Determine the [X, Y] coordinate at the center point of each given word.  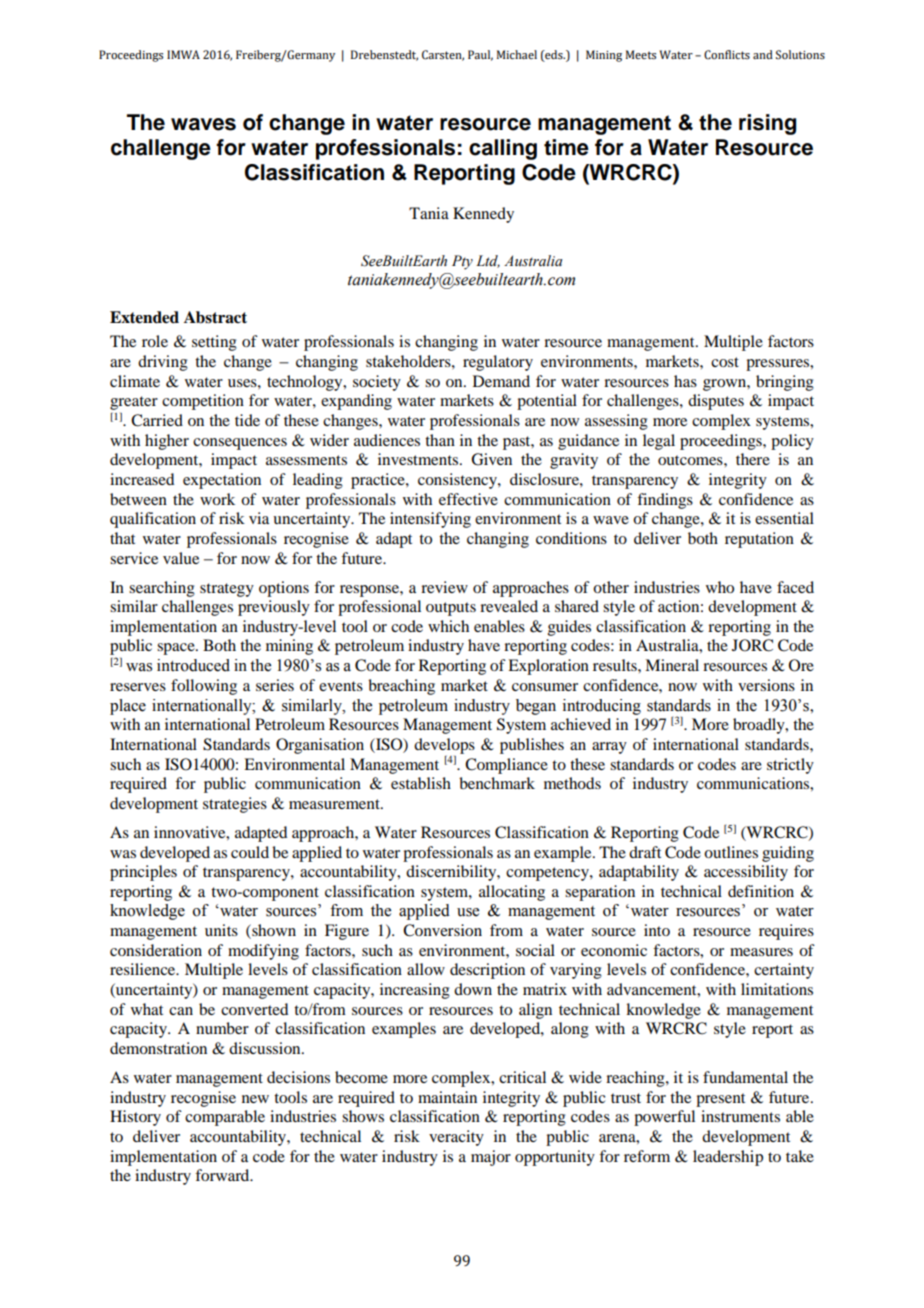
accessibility [746, 873]
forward [223, 1175]
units [221, 930]
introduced [193, 665]
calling [503, 149]
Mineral [672, 665]
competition [203, 402]
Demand [501, 381]
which [448, 626]
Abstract [215, 317]
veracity [456, 1138]
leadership [728, 1158]
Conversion [442, 930]
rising [767, 124]
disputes [716, 402]
